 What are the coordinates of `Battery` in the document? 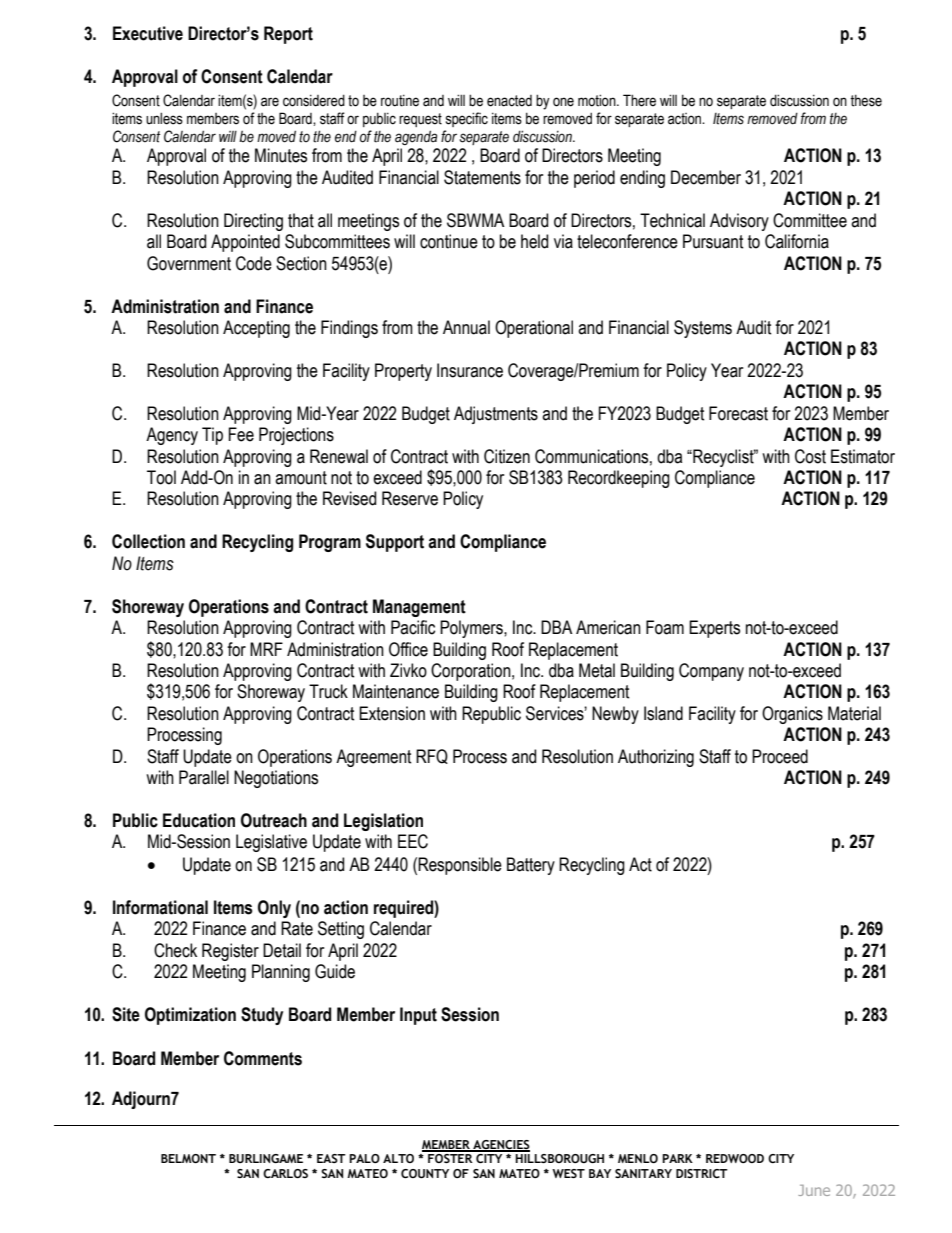 It's located at (531, 866).
